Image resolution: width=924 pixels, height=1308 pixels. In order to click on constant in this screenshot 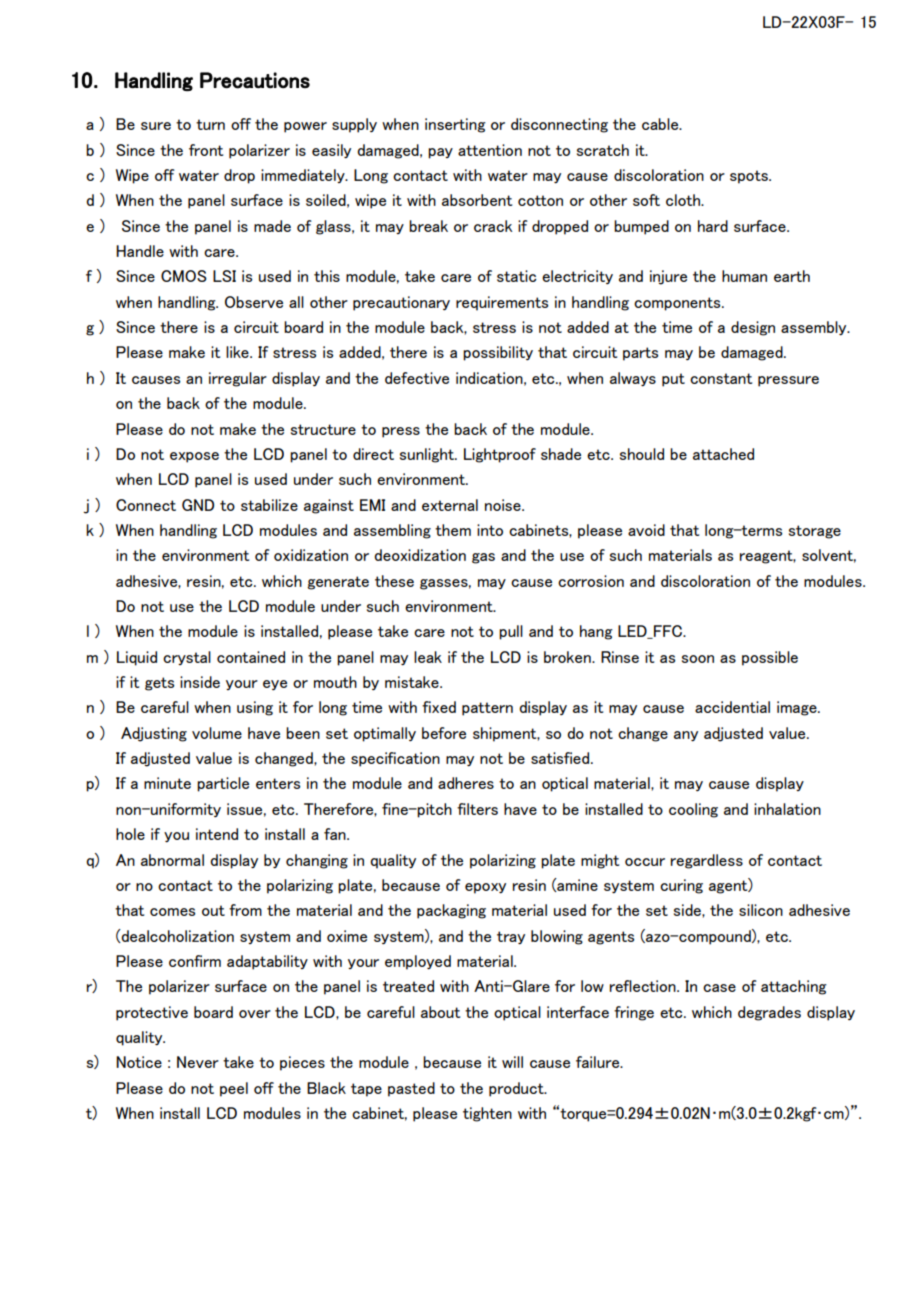, I will do `click(721, 378)`.
